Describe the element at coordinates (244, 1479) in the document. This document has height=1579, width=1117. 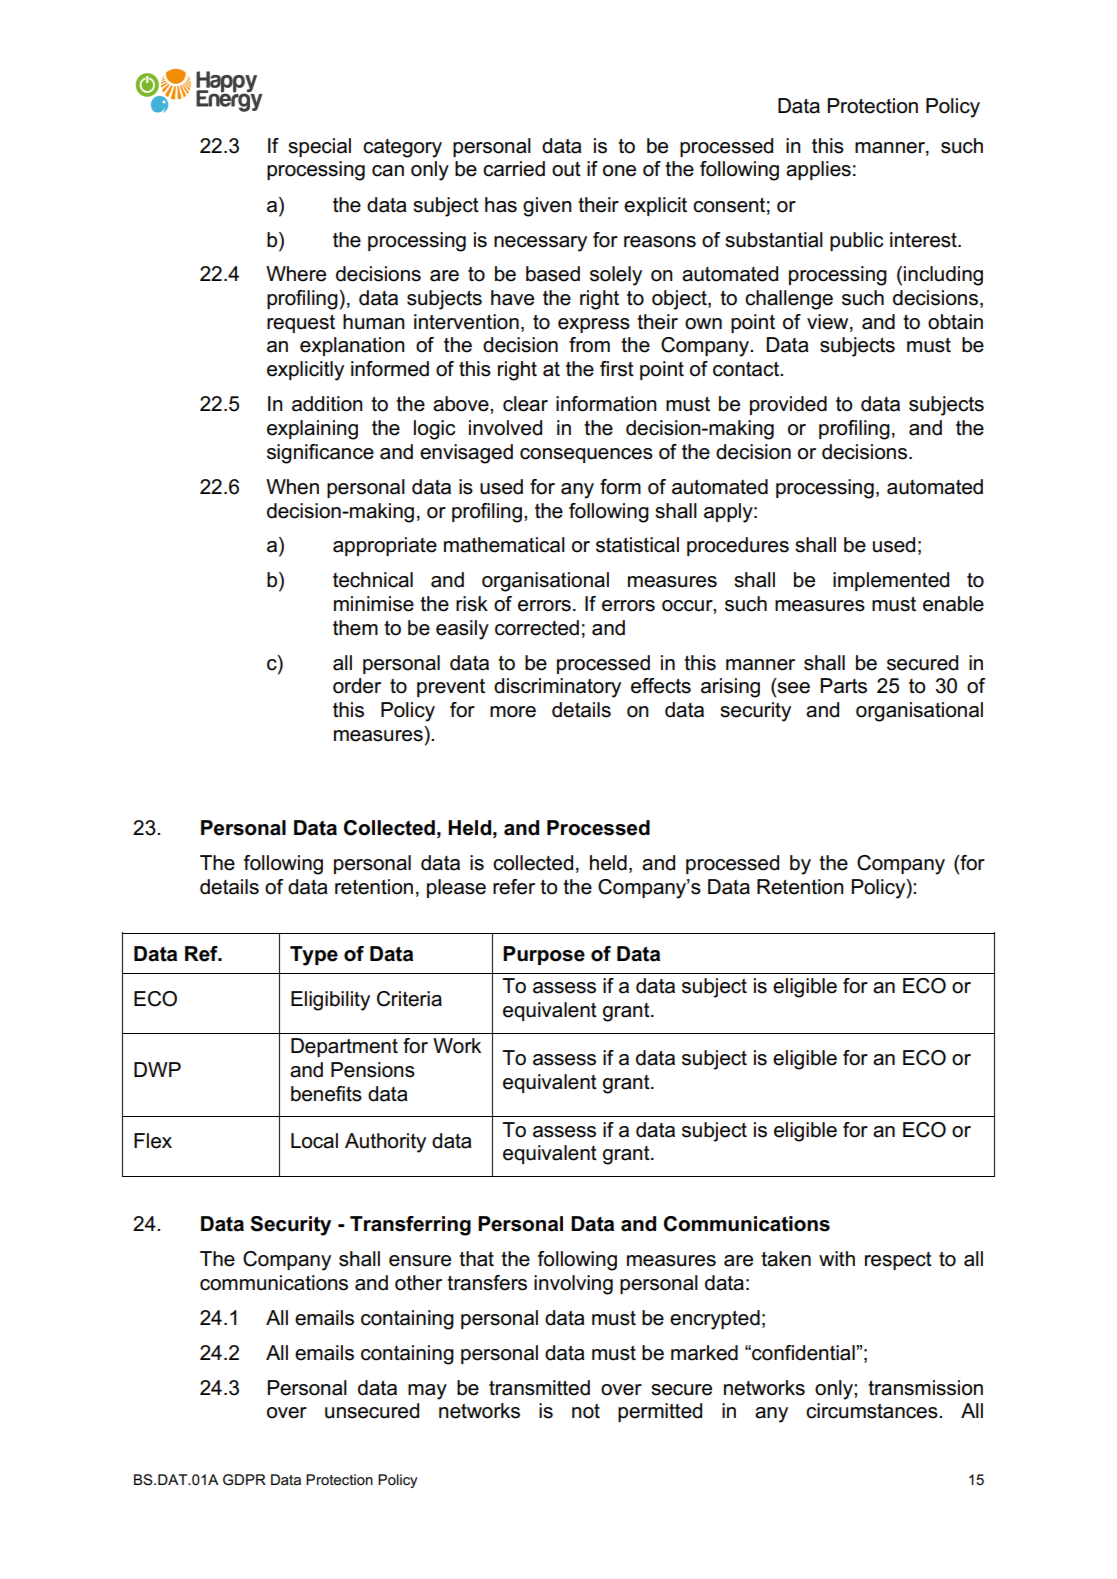
I see `GDPR` at that location.
